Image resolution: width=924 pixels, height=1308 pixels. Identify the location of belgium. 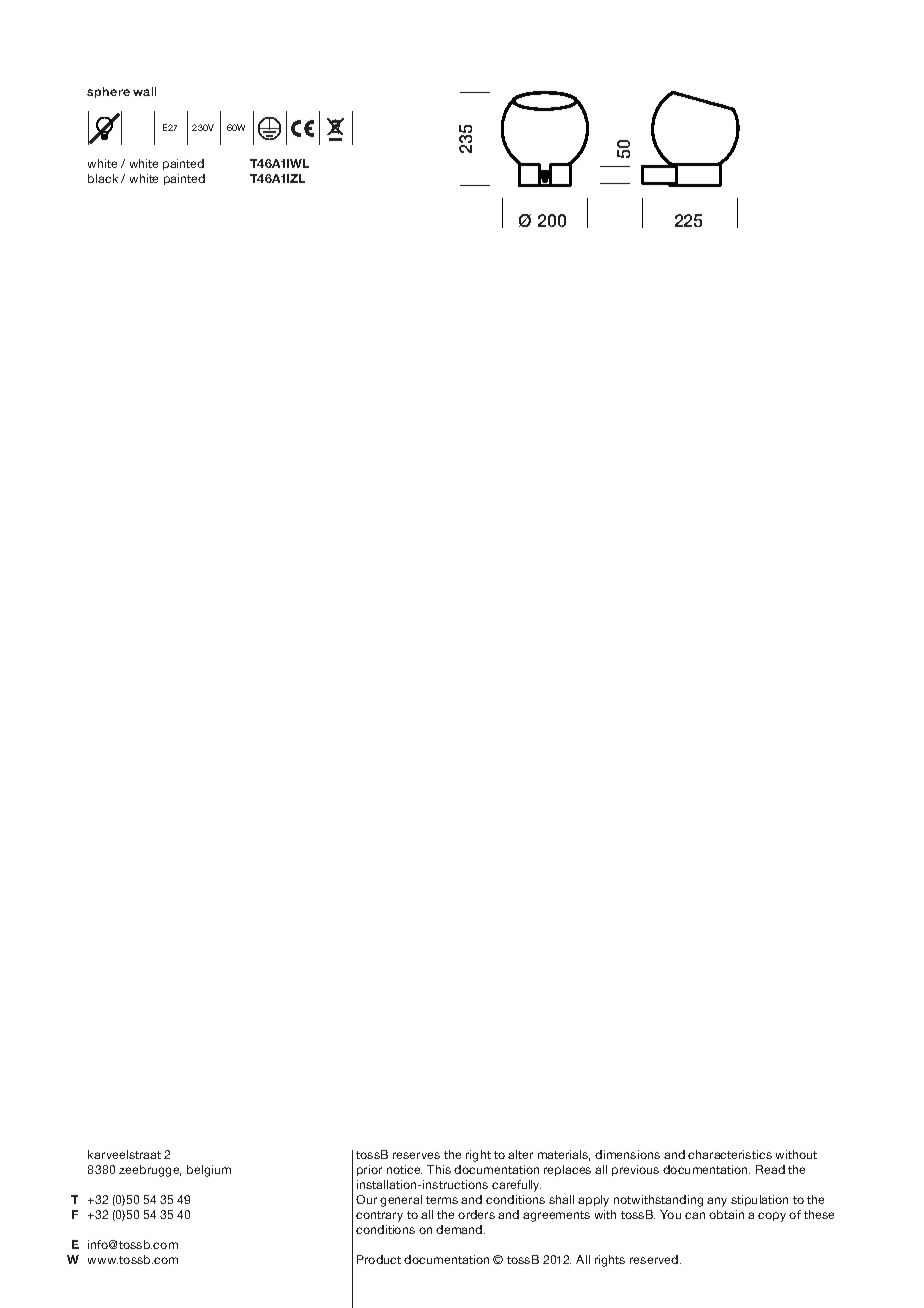
(209, 1171).
